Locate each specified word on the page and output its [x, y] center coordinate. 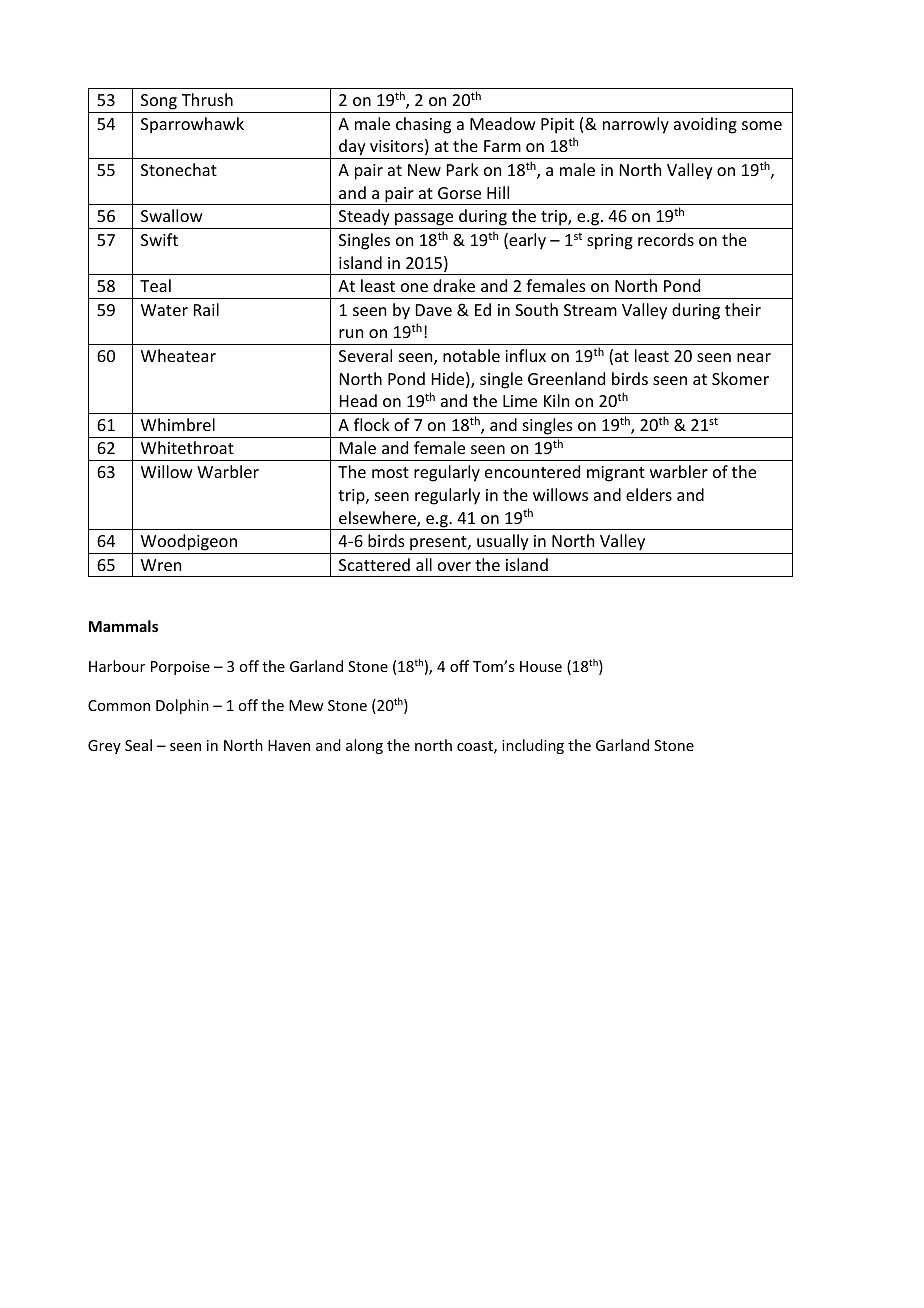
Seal [138, 745]
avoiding [705, 125]
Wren [161, 565]
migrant [616, 474]
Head [358, 400]
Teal [155, 285]
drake [454, 285]
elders [649, 494]
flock [372, 424]
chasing [423, 125]
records [666, 239]
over [454, 566]
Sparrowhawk [192, 125]
